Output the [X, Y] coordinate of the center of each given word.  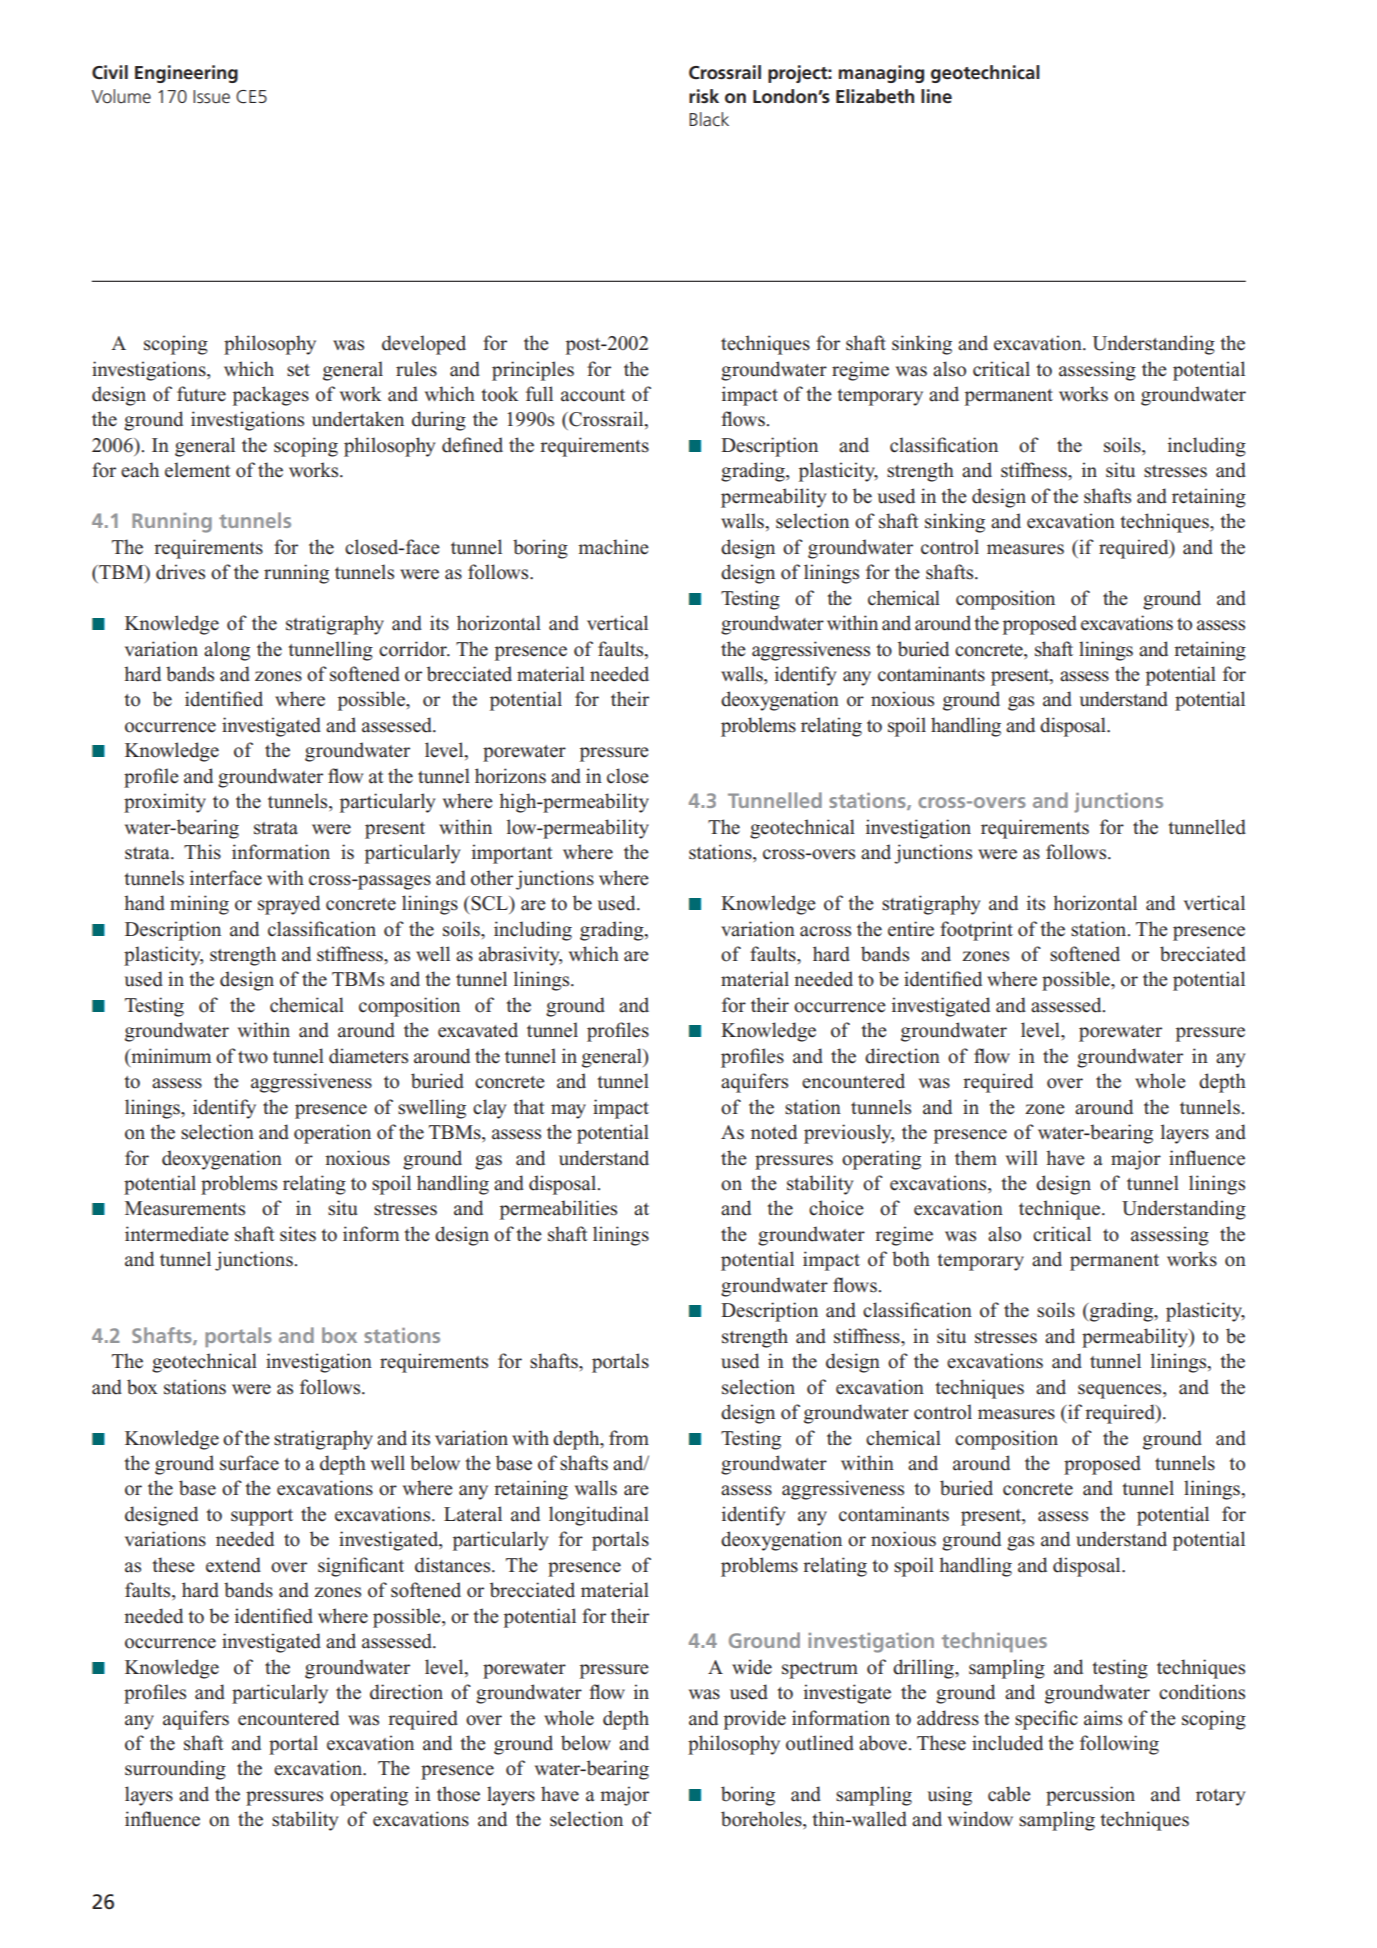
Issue [211, 97]
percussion [1090, 1796]
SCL [490, 904]
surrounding [175, 1770]
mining [199, 905]
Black [709, 119]
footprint [976, 931]
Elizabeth [875, 96]
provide [755, 1720]
